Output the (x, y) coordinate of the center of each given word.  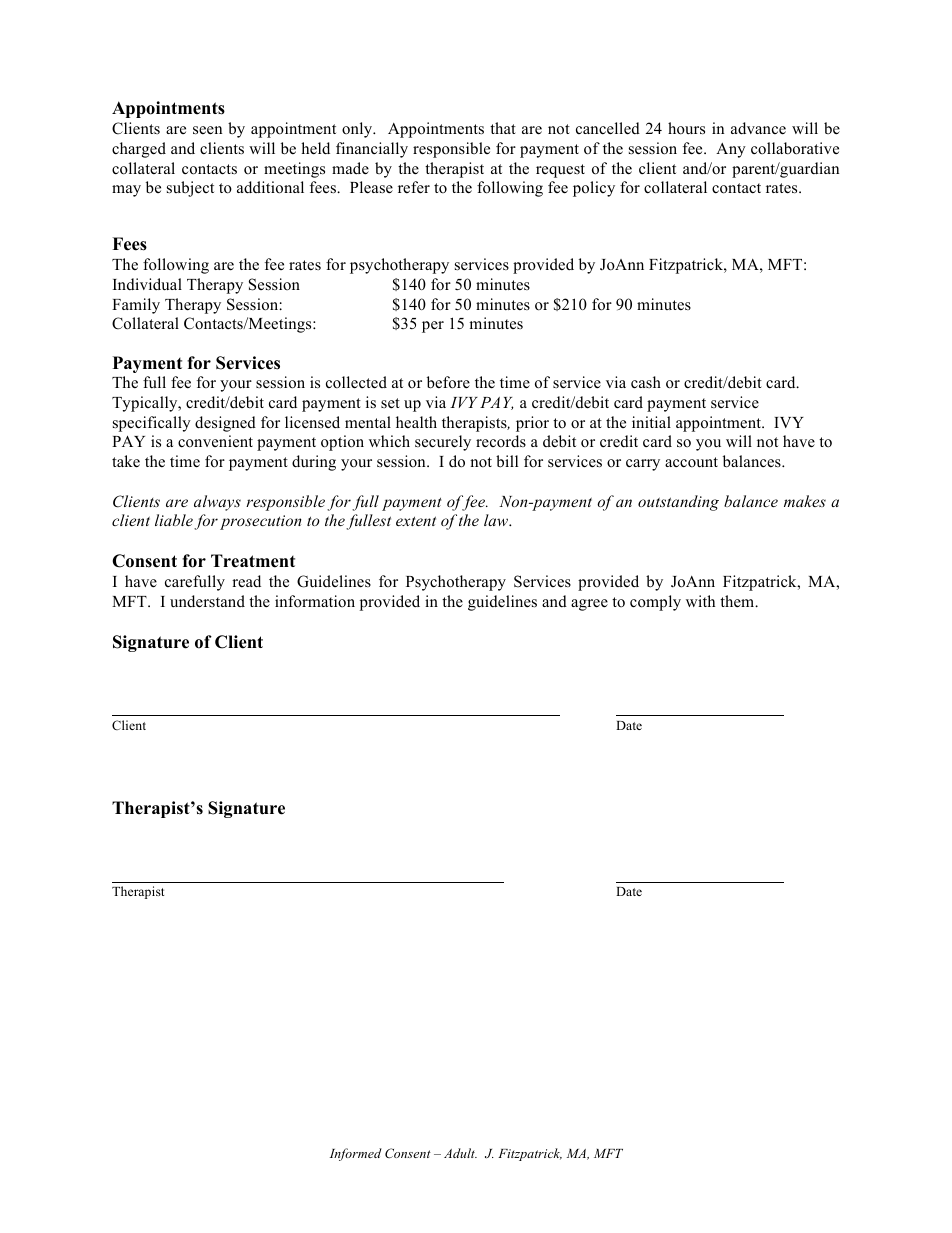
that (503, 128)
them (738, 601)
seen (207, 130)
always (217, 503)
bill (507, 461)
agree (589, 605)
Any (731, 150)
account (691, 462)
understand (207, 601)
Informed (356, 1154)
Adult (460, 1153)
